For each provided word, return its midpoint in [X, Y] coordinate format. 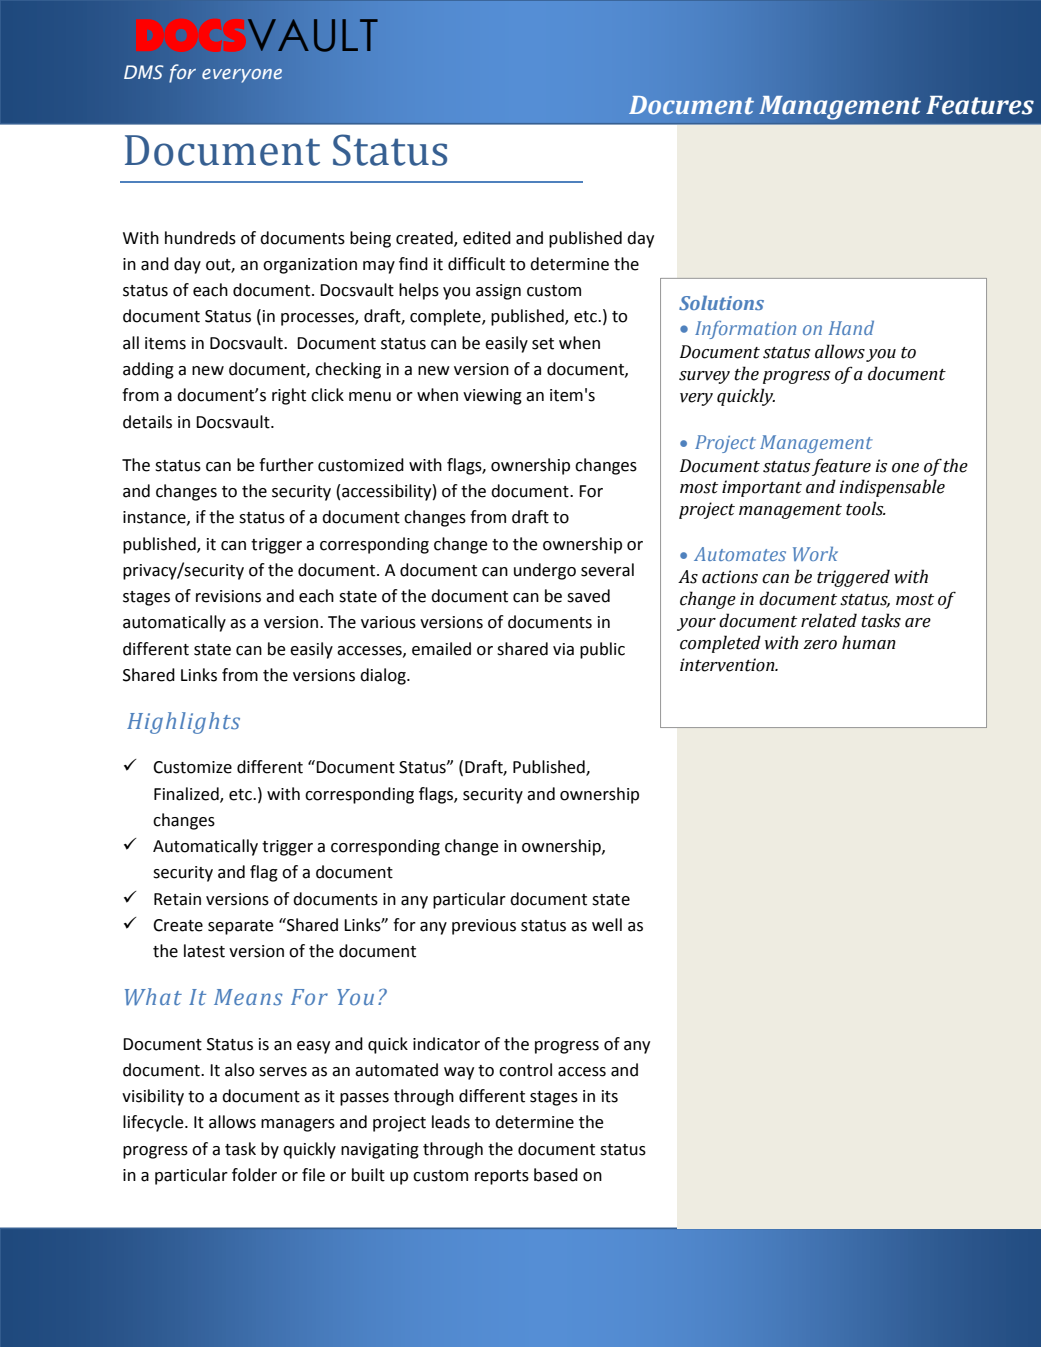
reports [502, 1177]
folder [254, 1175]
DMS [144, 72]
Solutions [721, 303]
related [829, 620]
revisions [228, 596]
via [563, 649]
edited [487, 238]
